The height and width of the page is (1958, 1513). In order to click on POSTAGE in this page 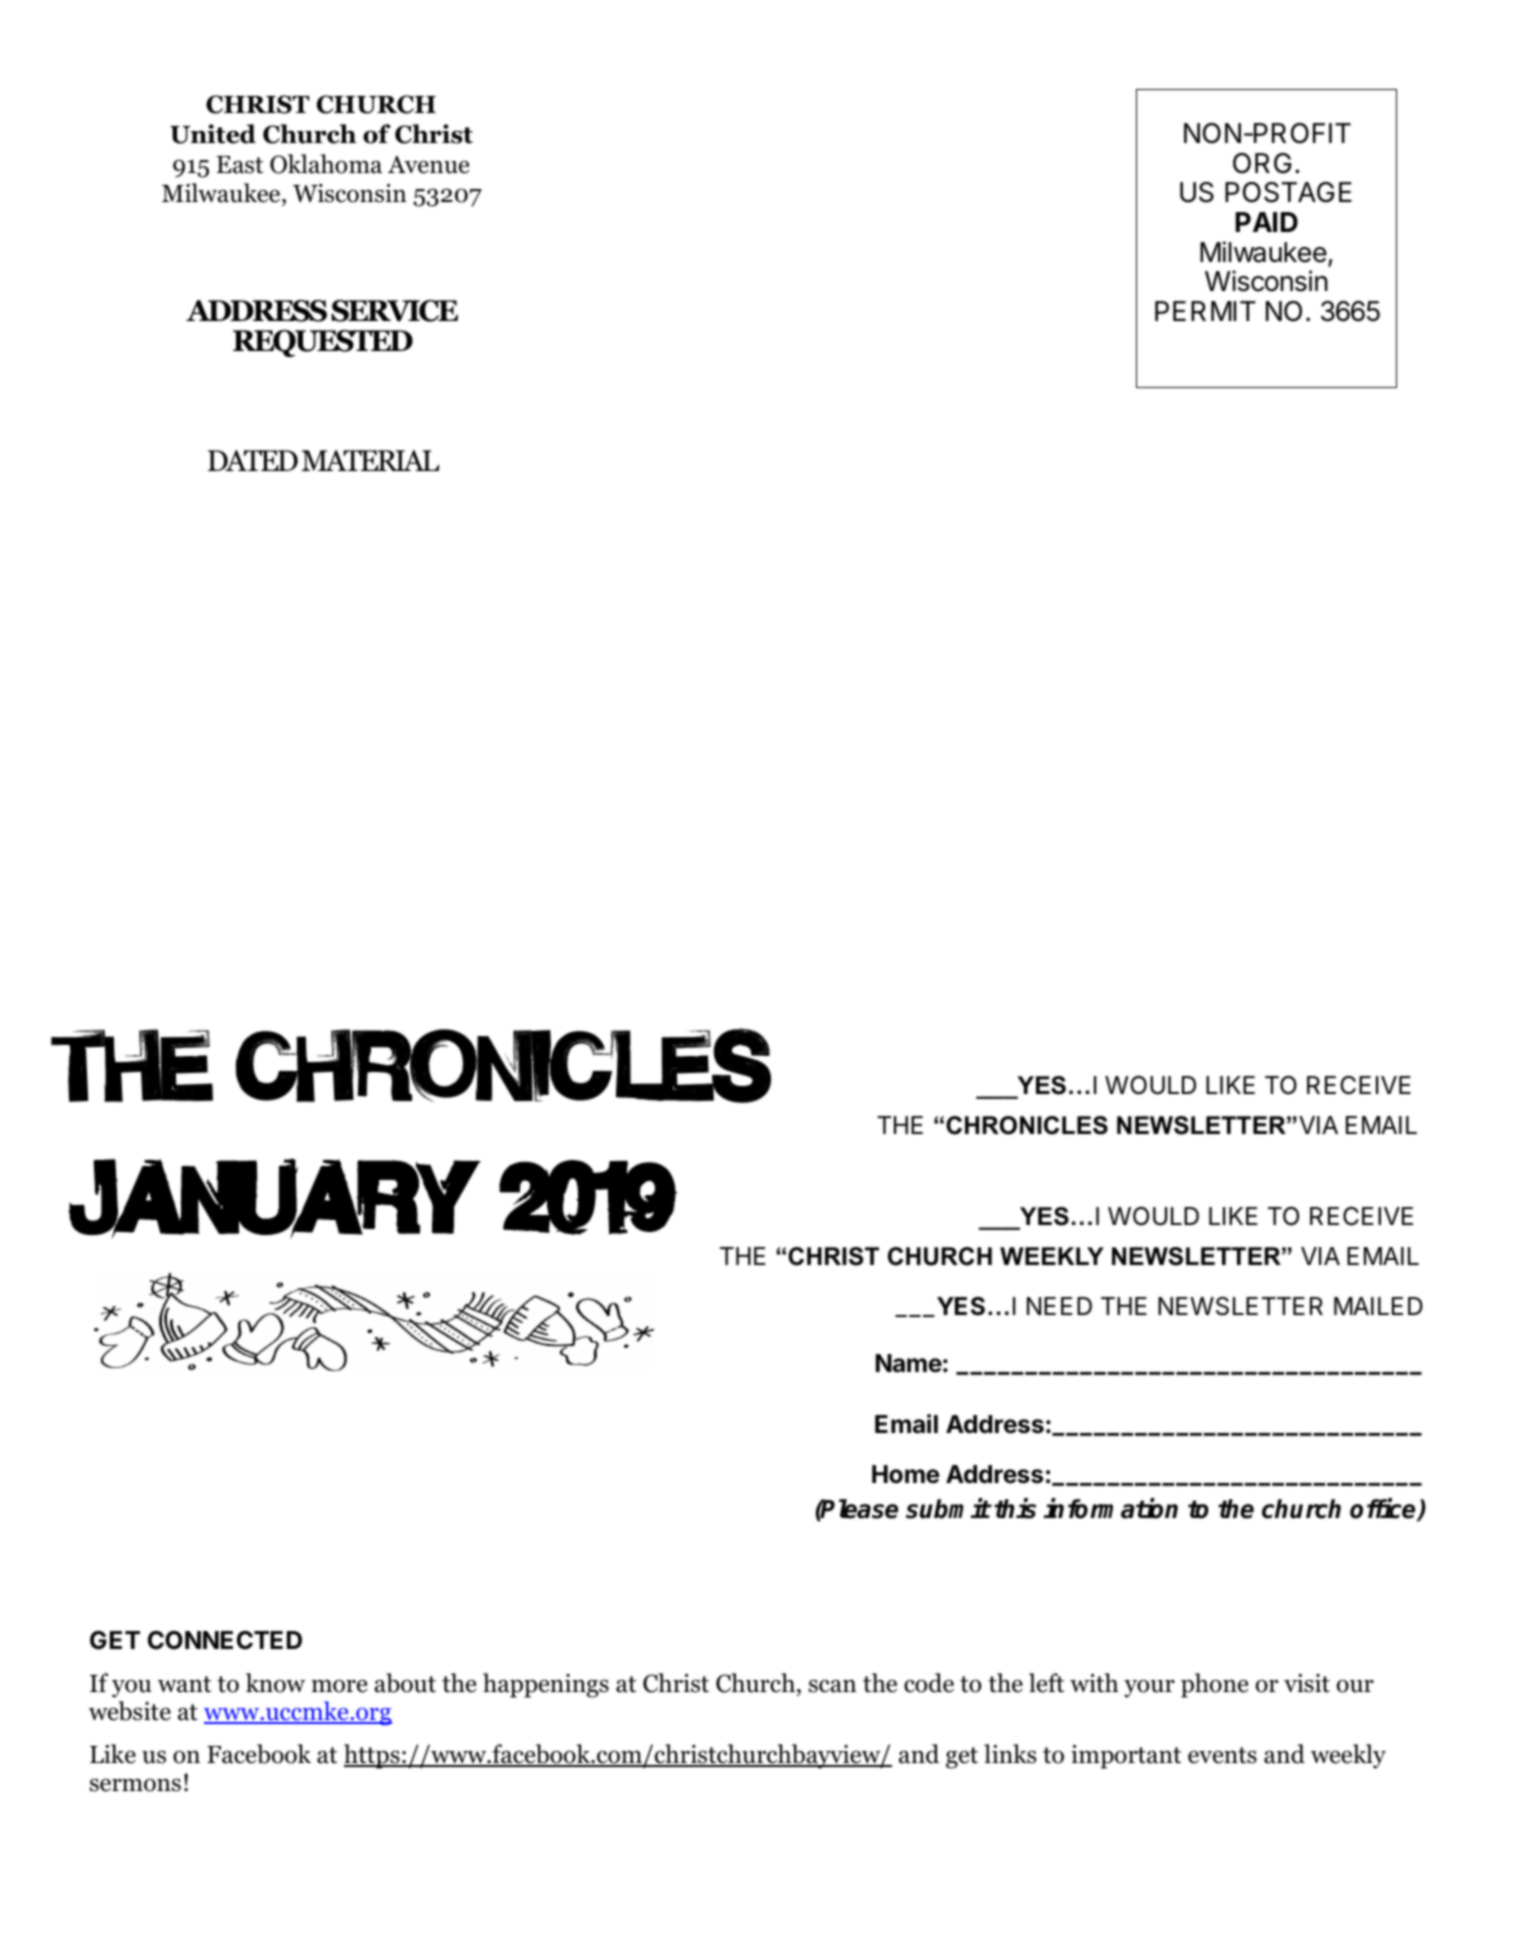, I will do `click(1288, 192)`.
